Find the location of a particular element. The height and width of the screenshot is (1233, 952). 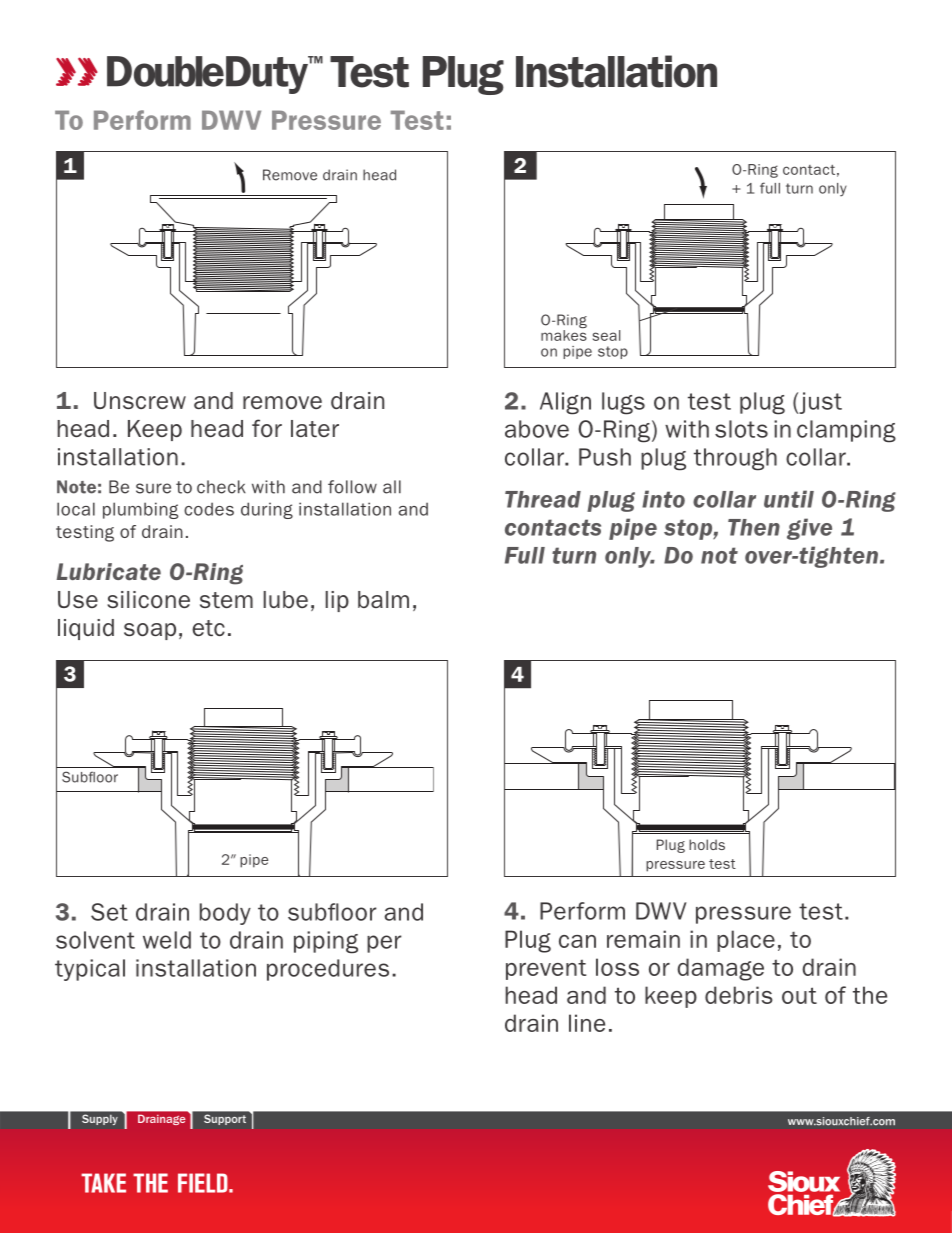

balm is located at coordinates (383, 599).
